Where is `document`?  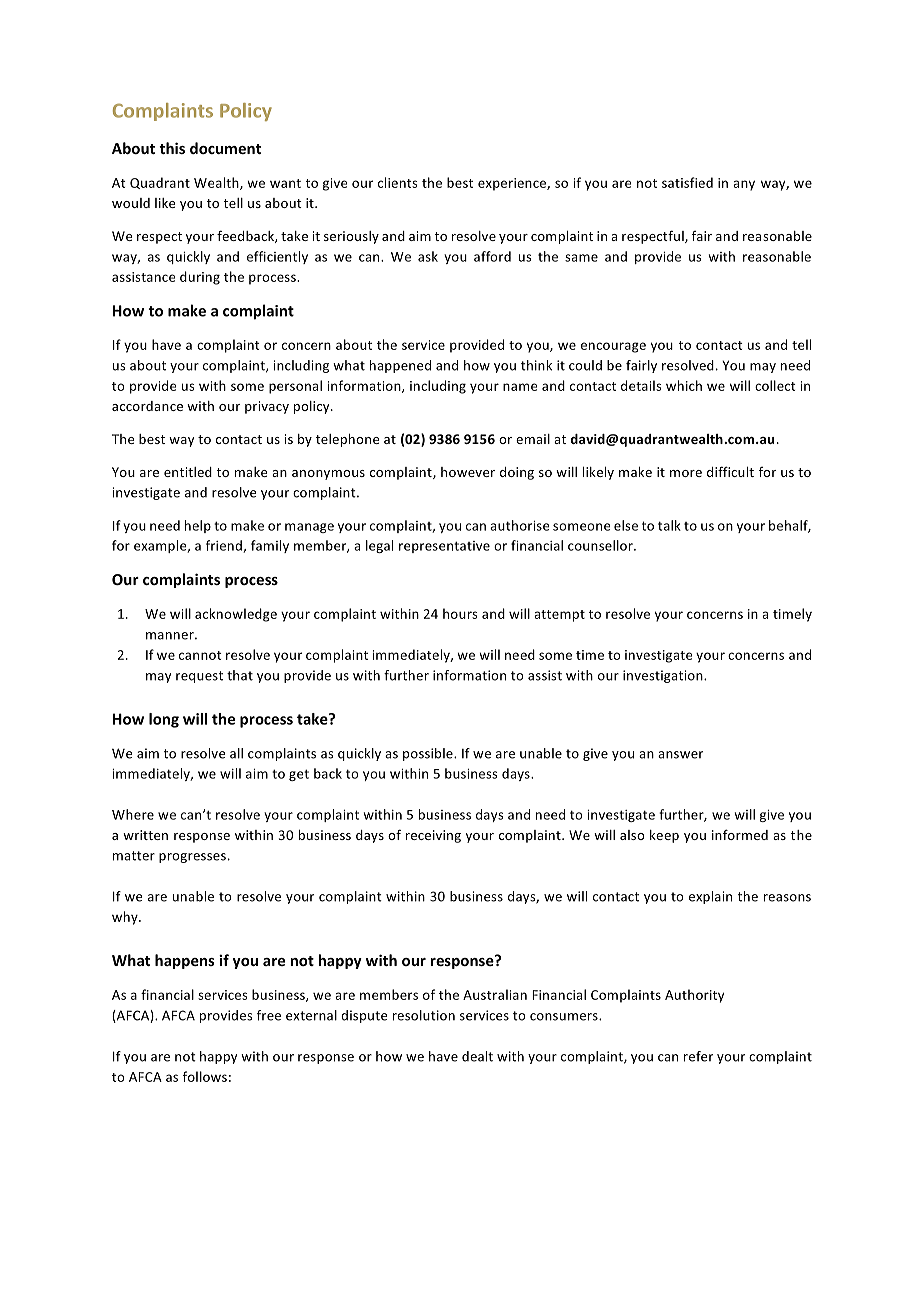 document is located at coordinates (225, 148).
